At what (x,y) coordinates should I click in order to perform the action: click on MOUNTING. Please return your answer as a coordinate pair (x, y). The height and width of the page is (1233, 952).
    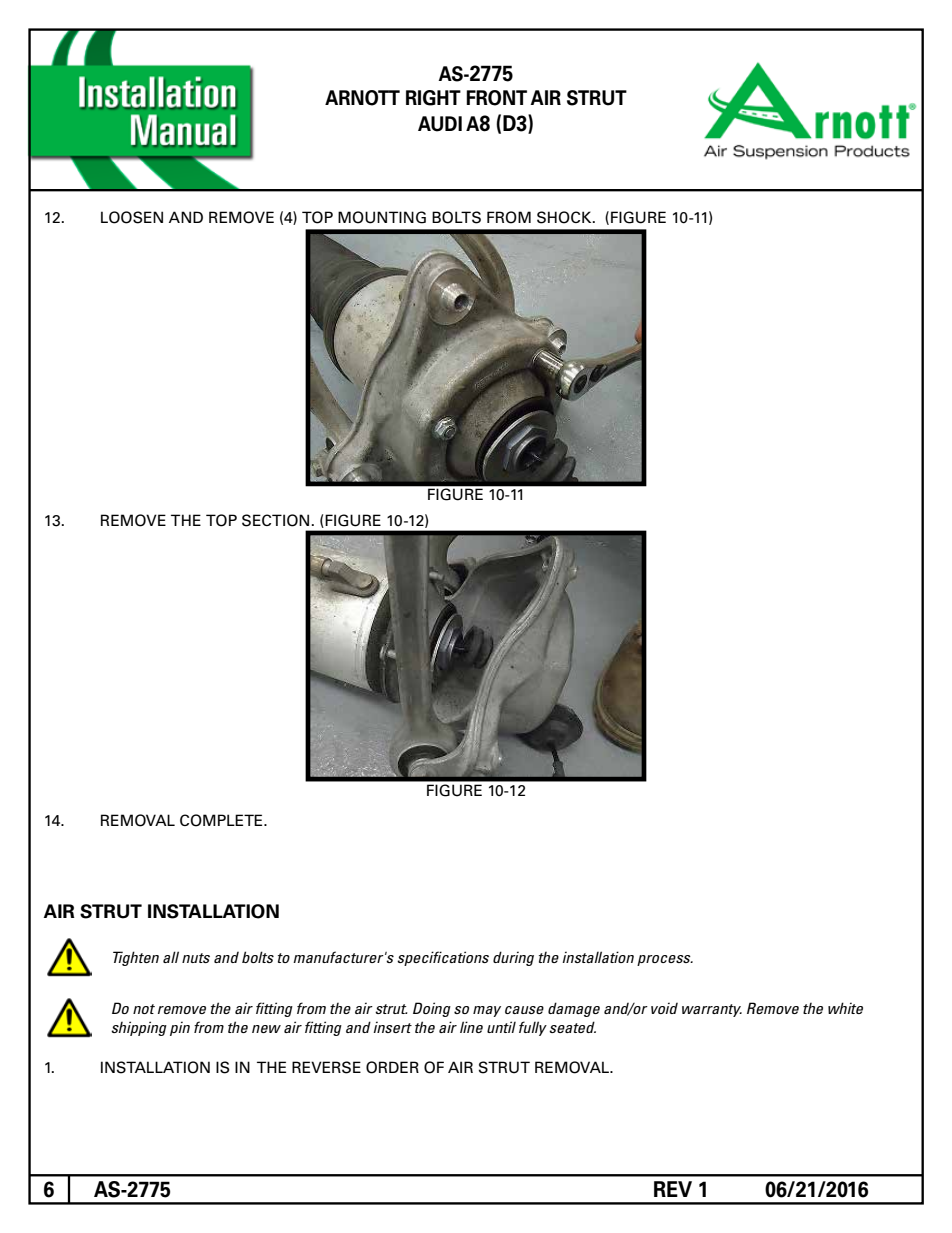
    Looking at the image, I should click on (382, 217).
